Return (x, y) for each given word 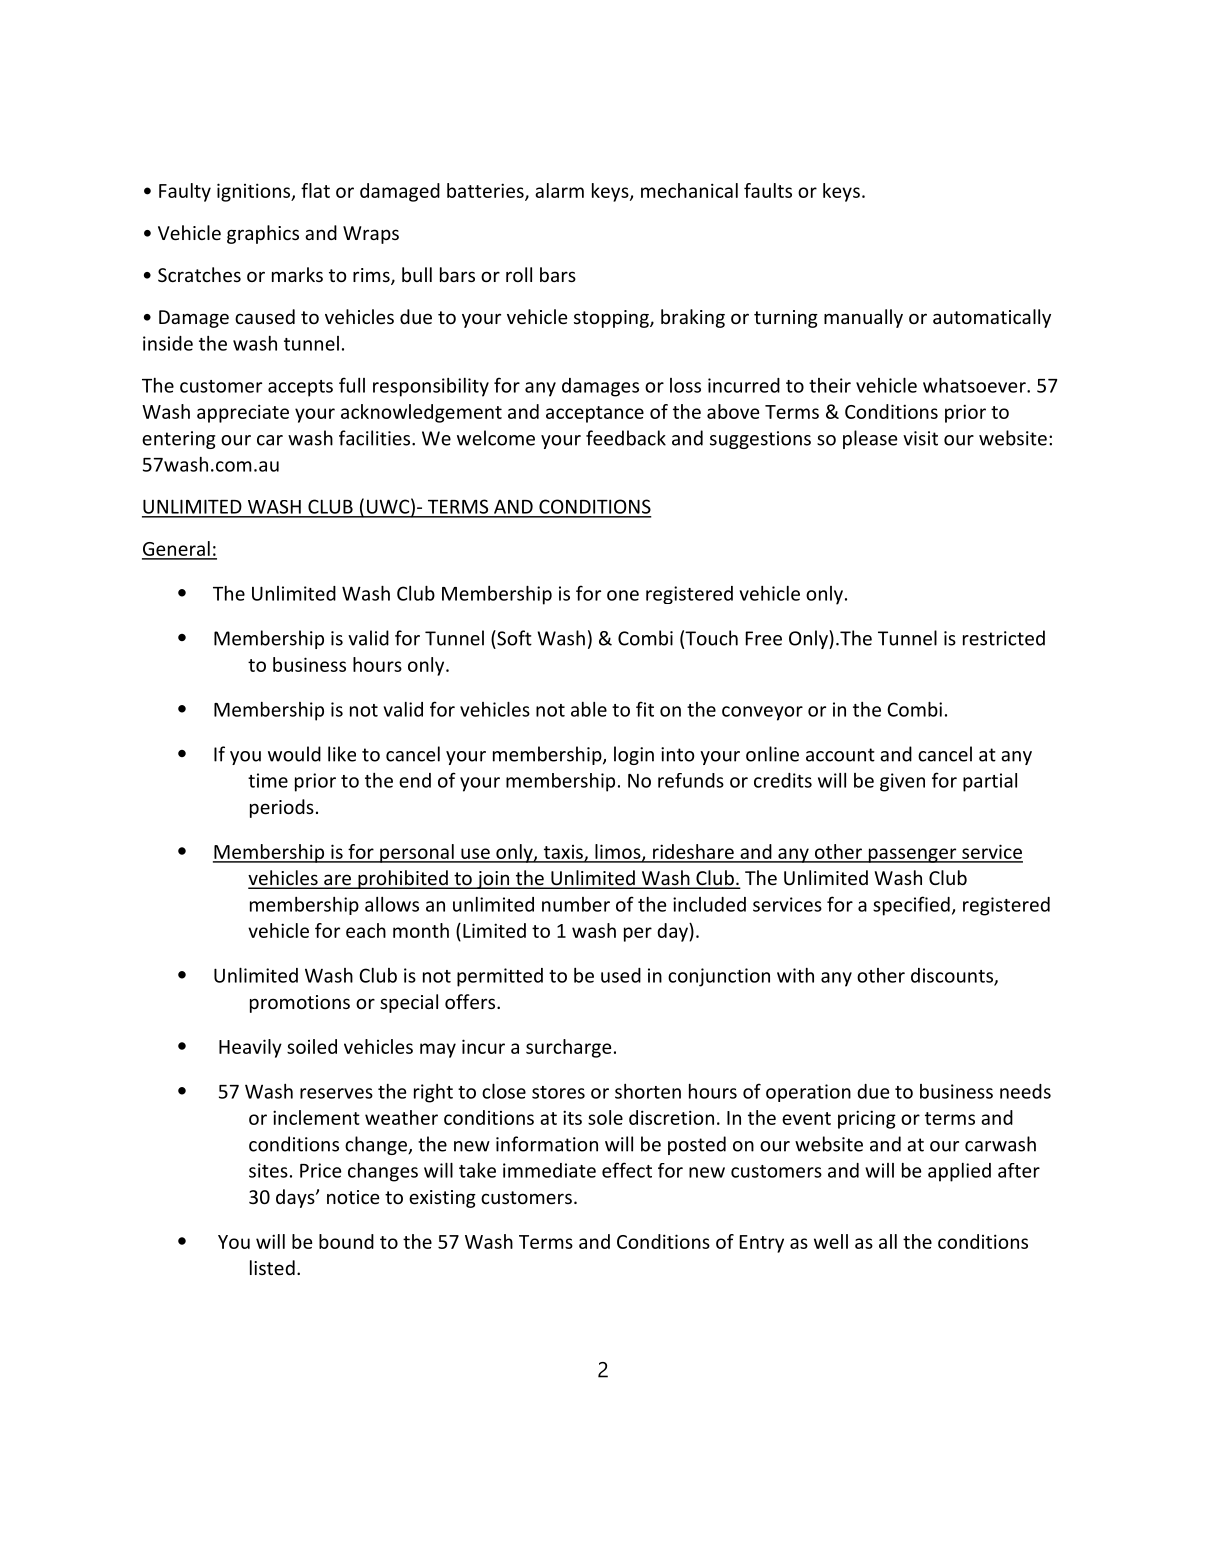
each (366, 930)
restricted (1004, 638)
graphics (263, 234)
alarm (559, 190)
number (576, 904)
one (623, 595)
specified (911, 906)
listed (272, 1267)
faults (768, 190)
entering (178, 440)
